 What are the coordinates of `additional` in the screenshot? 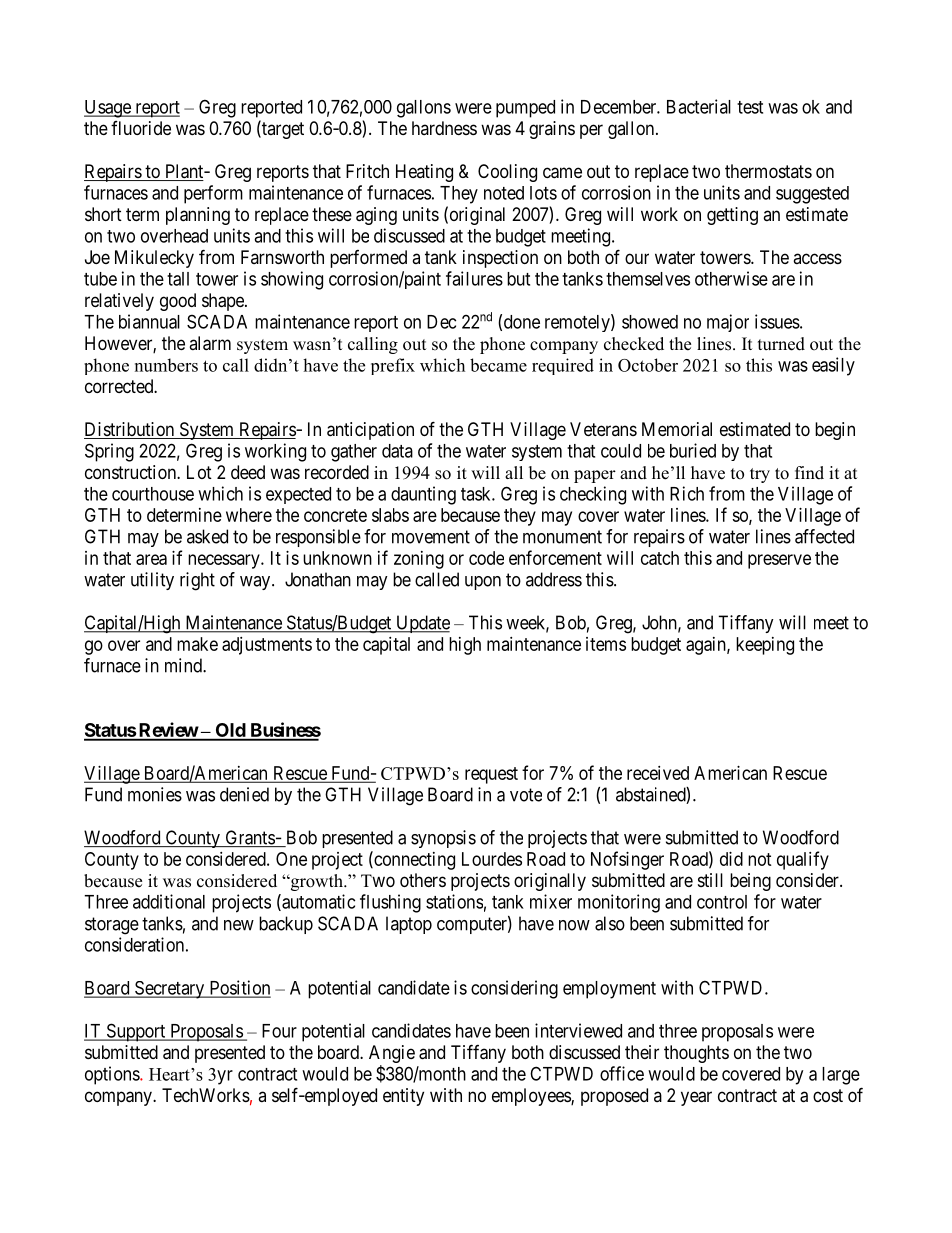 It's located at (169, 901).
